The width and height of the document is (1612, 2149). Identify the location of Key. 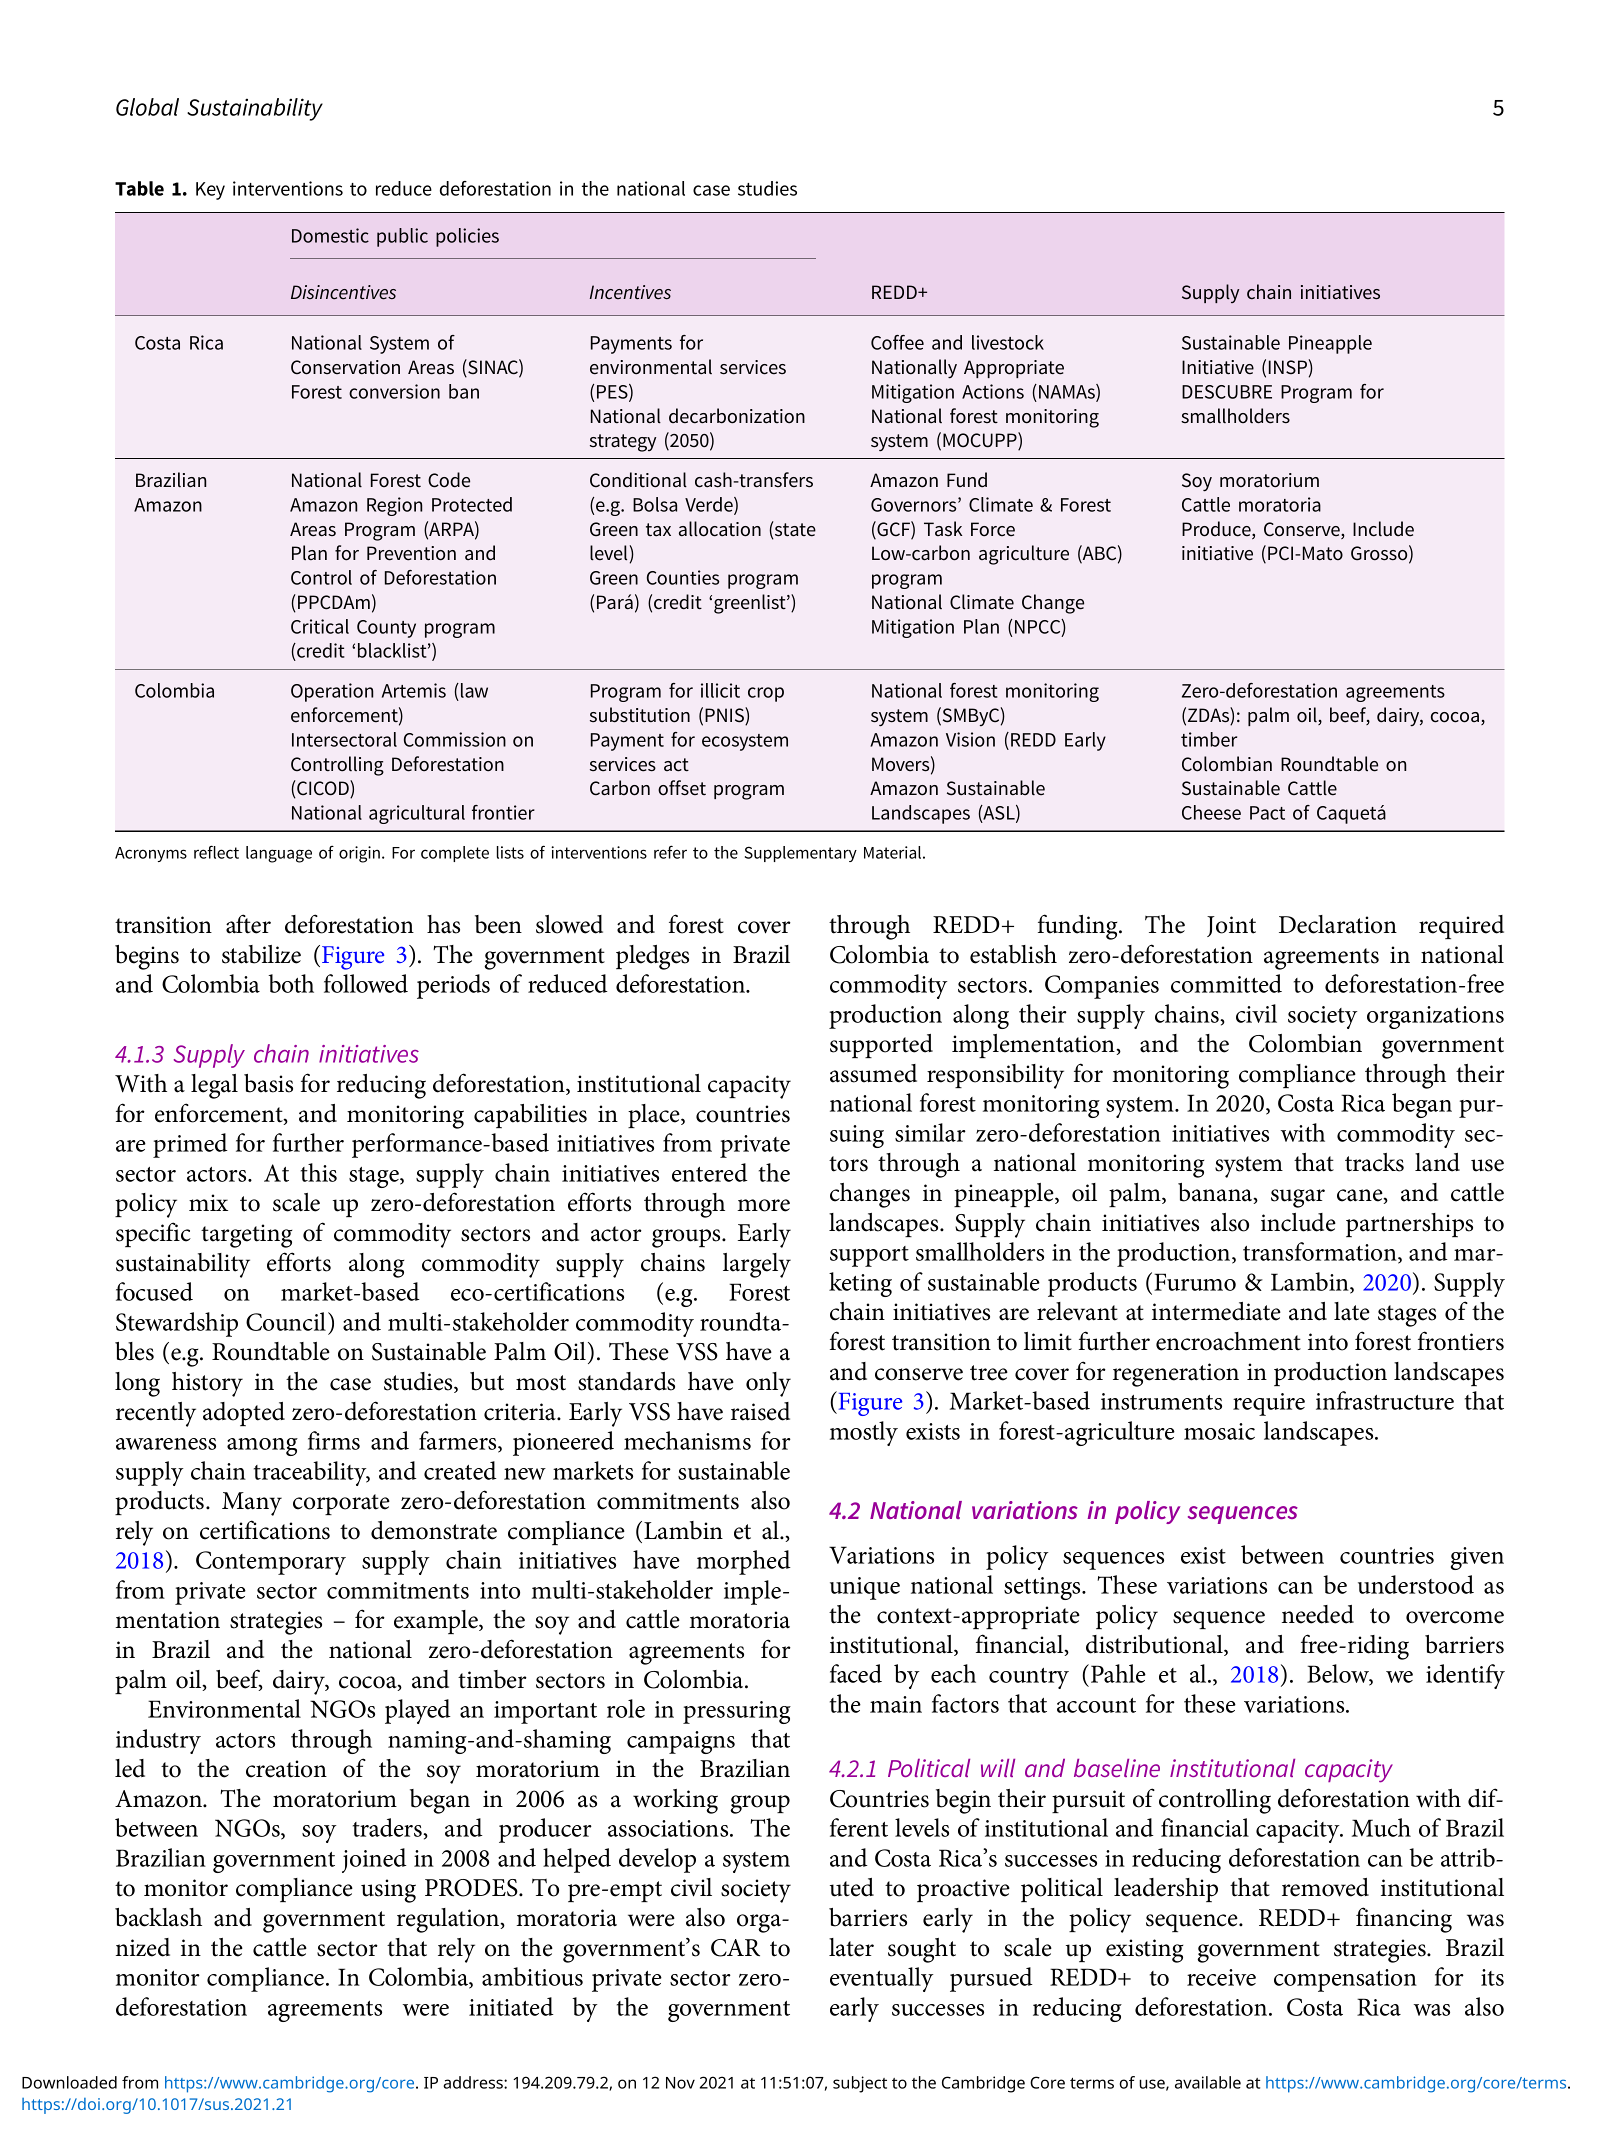
(210, 191).
